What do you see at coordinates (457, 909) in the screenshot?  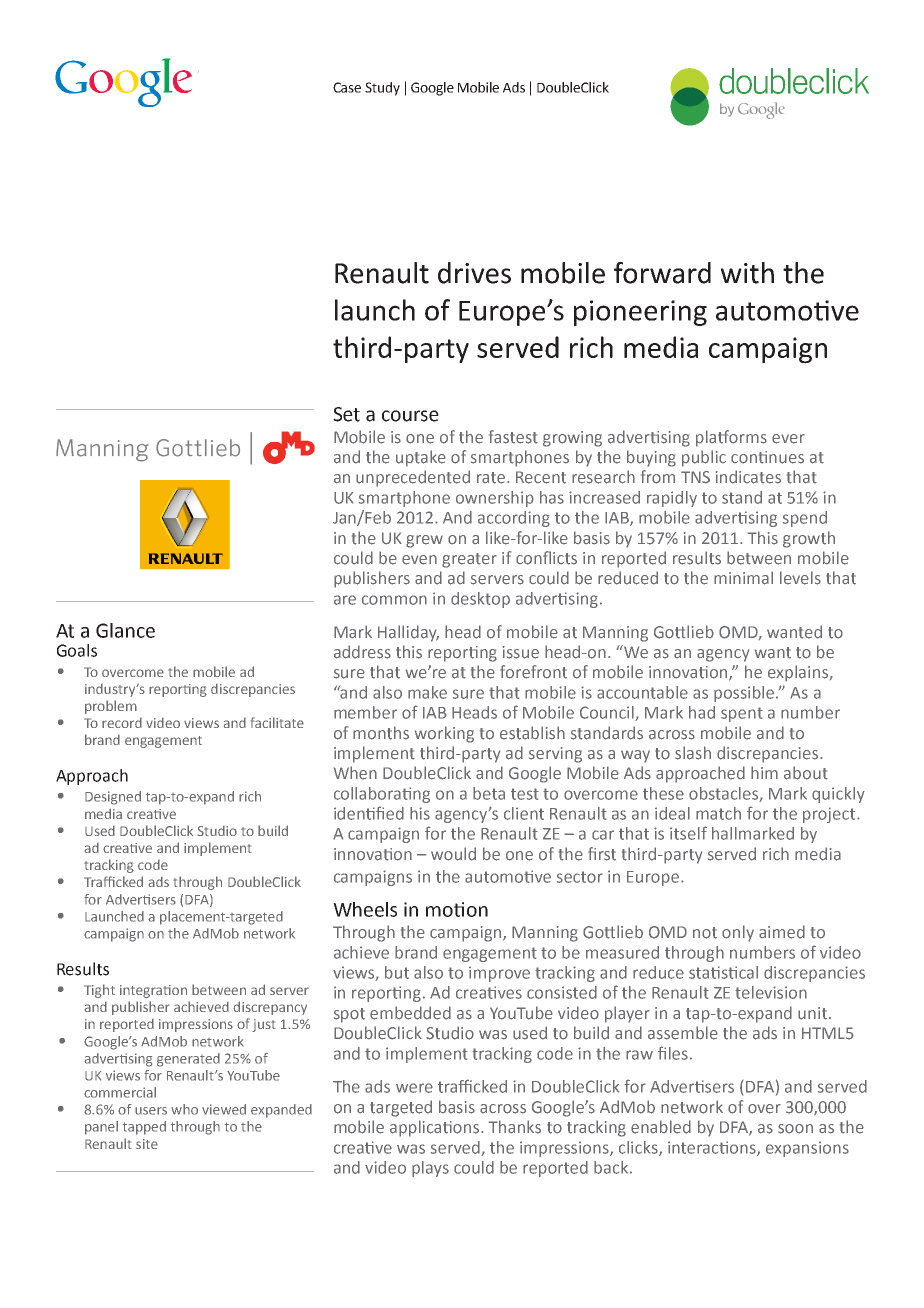 I see `motion` at bounding box center [457, 909].
